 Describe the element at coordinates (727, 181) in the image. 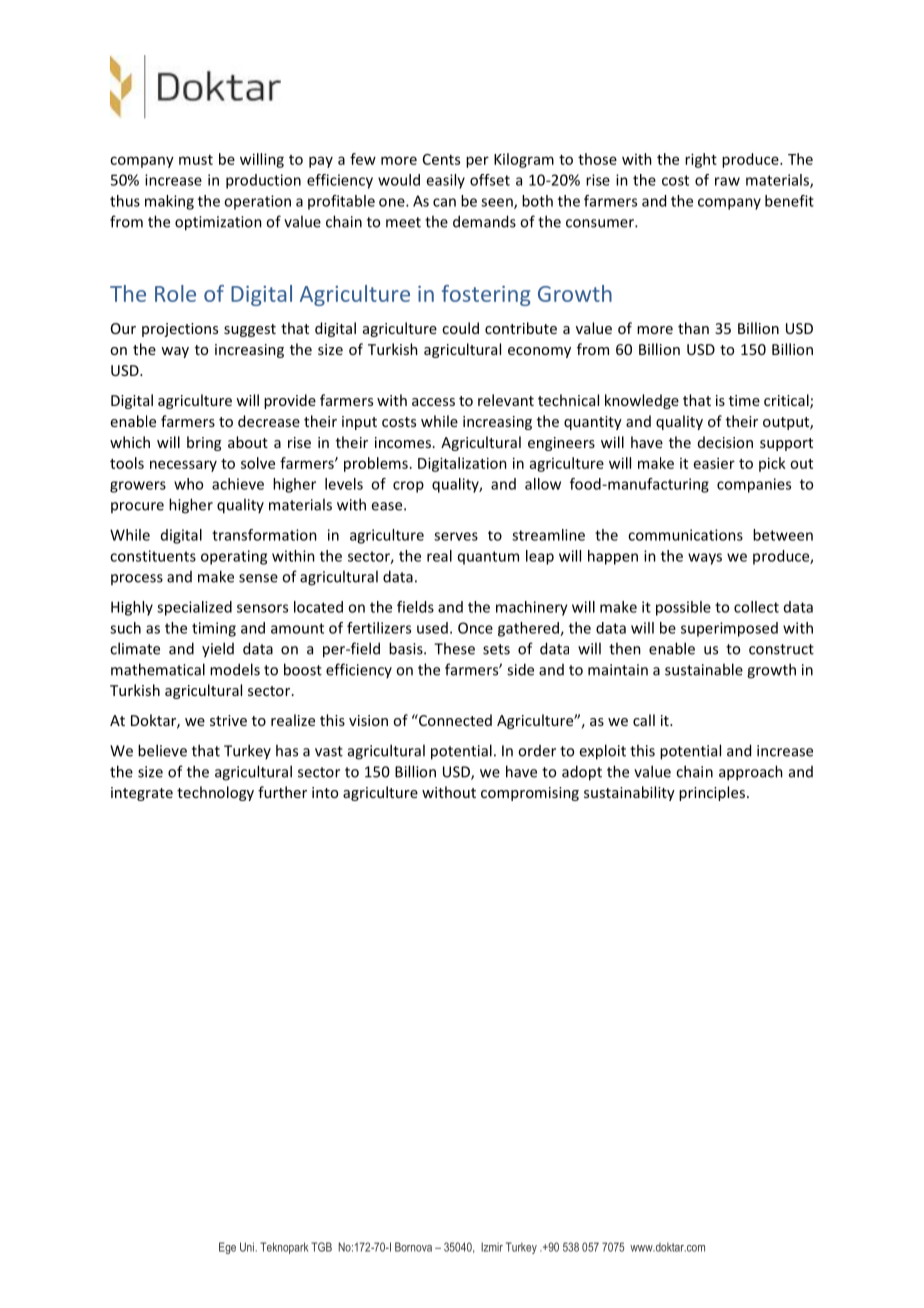

I see `raw` at that location.
